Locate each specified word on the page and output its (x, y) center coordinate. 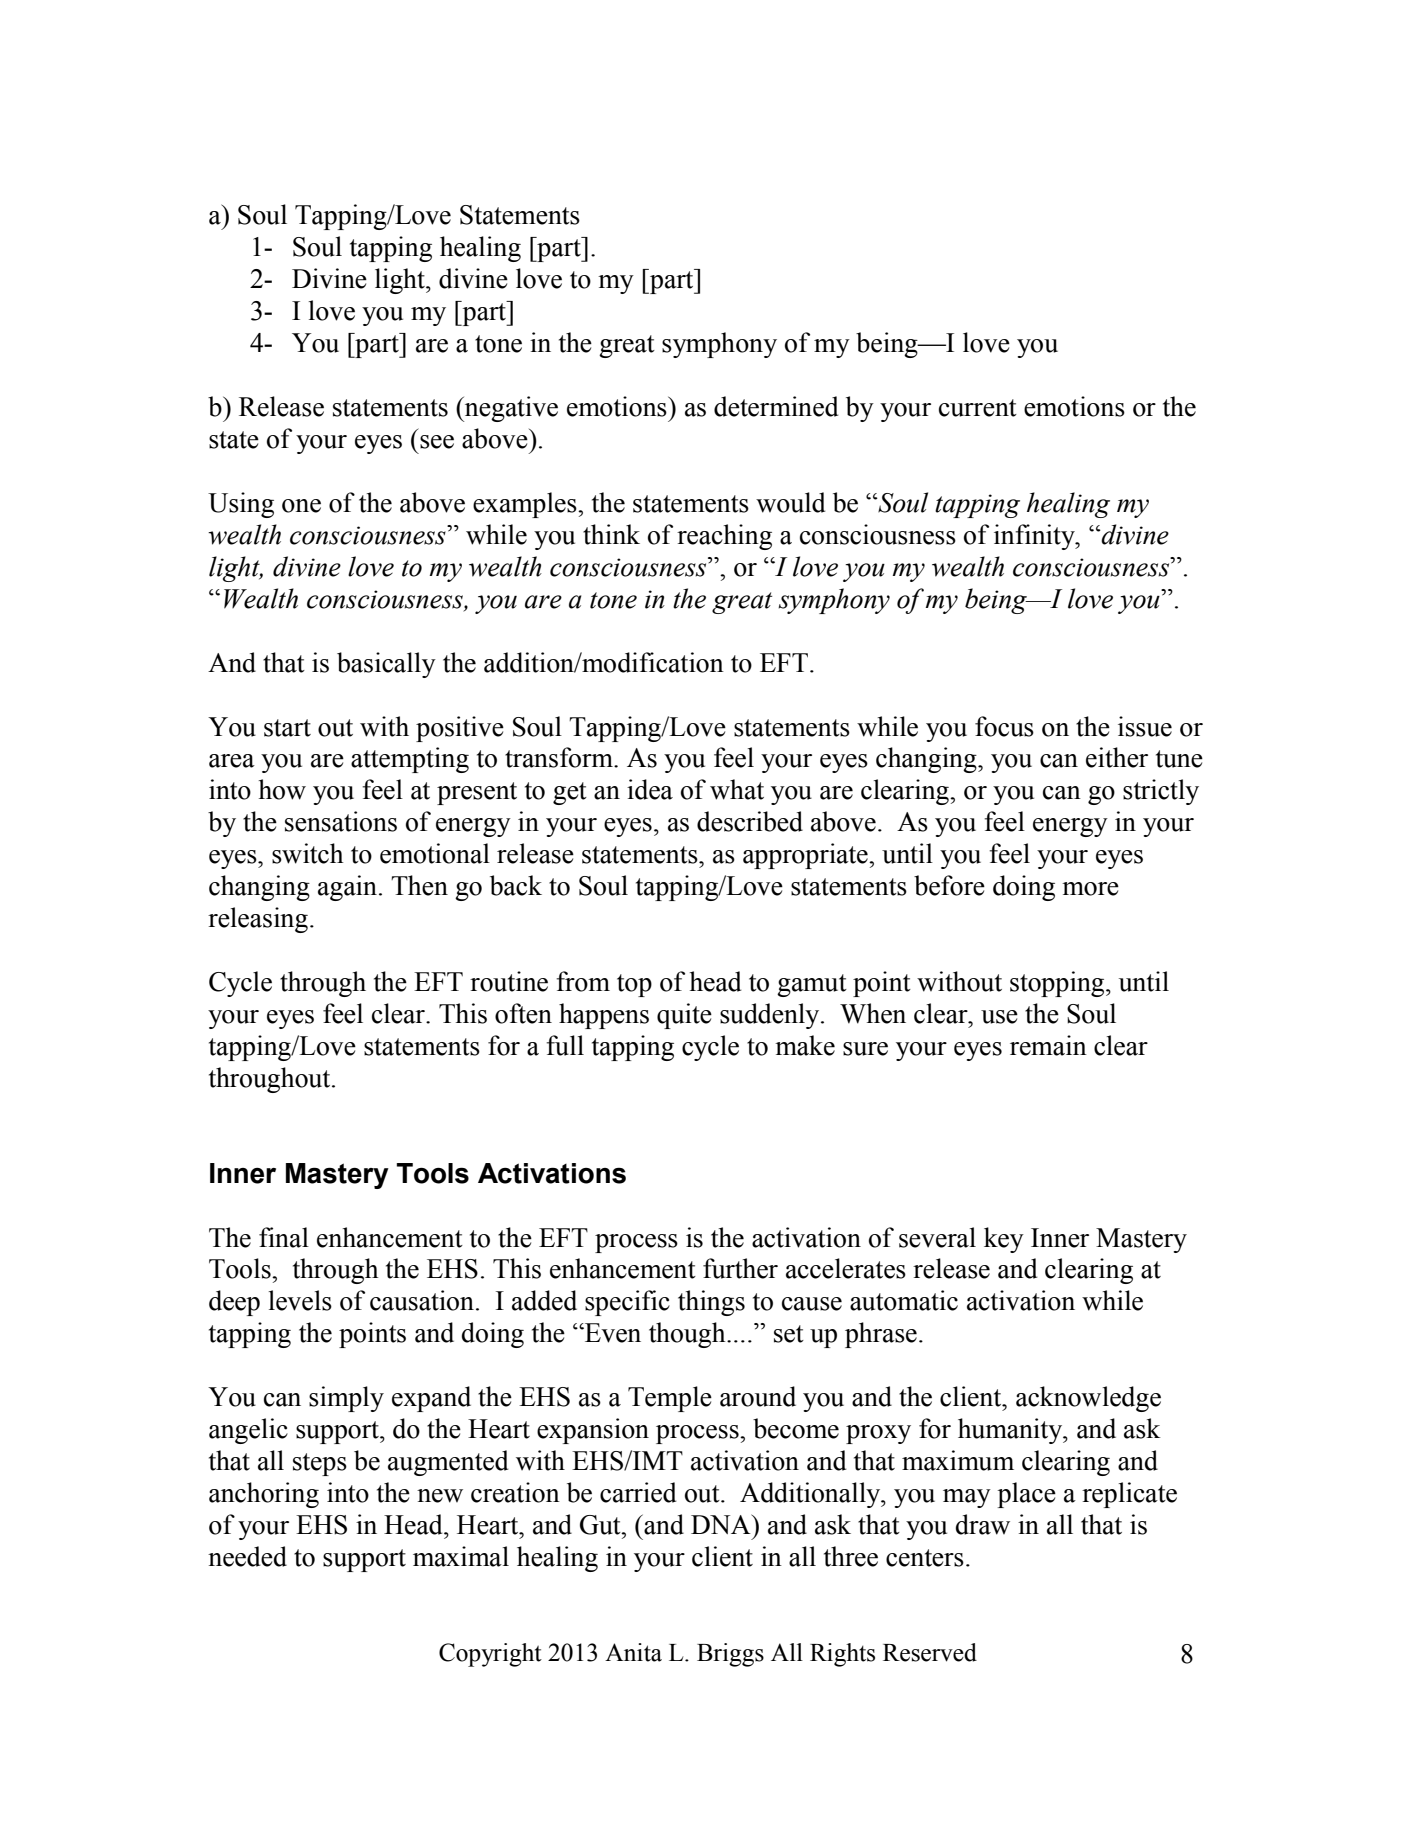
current (978, 408)
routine (509, 981)
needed (247, 1556)
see (437, 442)
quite (684, 1016)
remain (1048, 1045)
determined (776, 406)
